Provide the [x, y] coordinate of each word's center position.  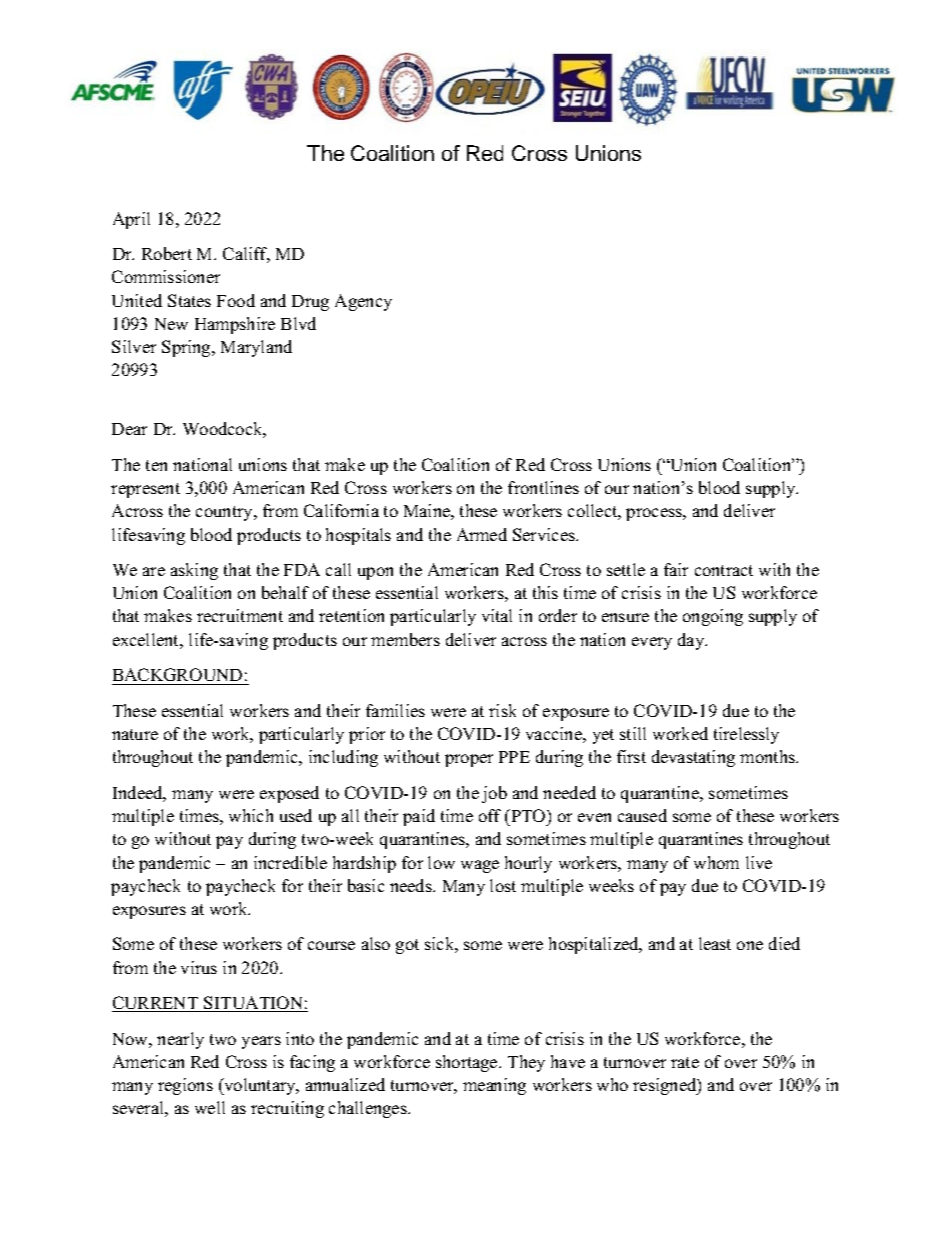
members [405, 639]
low [441, 862]
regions [185, 1086]
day [692, 641]
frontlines [543, 487]
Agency [363, 302]
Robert [167, 253]
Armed [482, 534]
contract [724, 570]
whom [716, 862]
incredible [290, 862]
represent [145, 490]
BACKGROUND [178, 676]
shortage [468, 1063]
